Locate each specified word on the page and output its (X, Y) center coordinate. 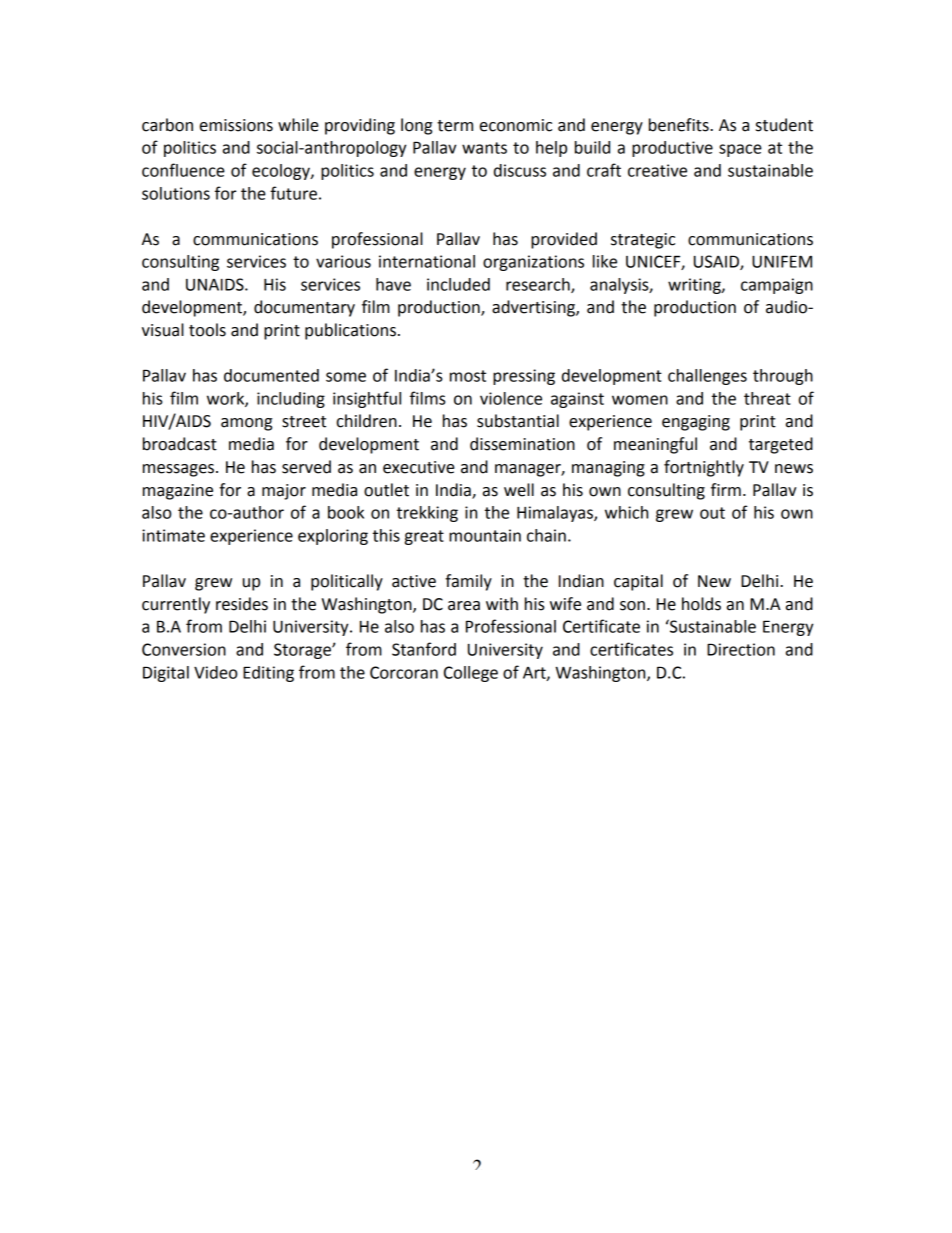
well (519, 490)
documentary (304, 308)
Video (215, 672)
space (740, 150)
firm (726, 489)
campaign (777, 286)
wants (484, 148)
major (284, 492)
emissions (236, 125)
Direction (741, 649)
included (458, 284)
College (471, 674)
